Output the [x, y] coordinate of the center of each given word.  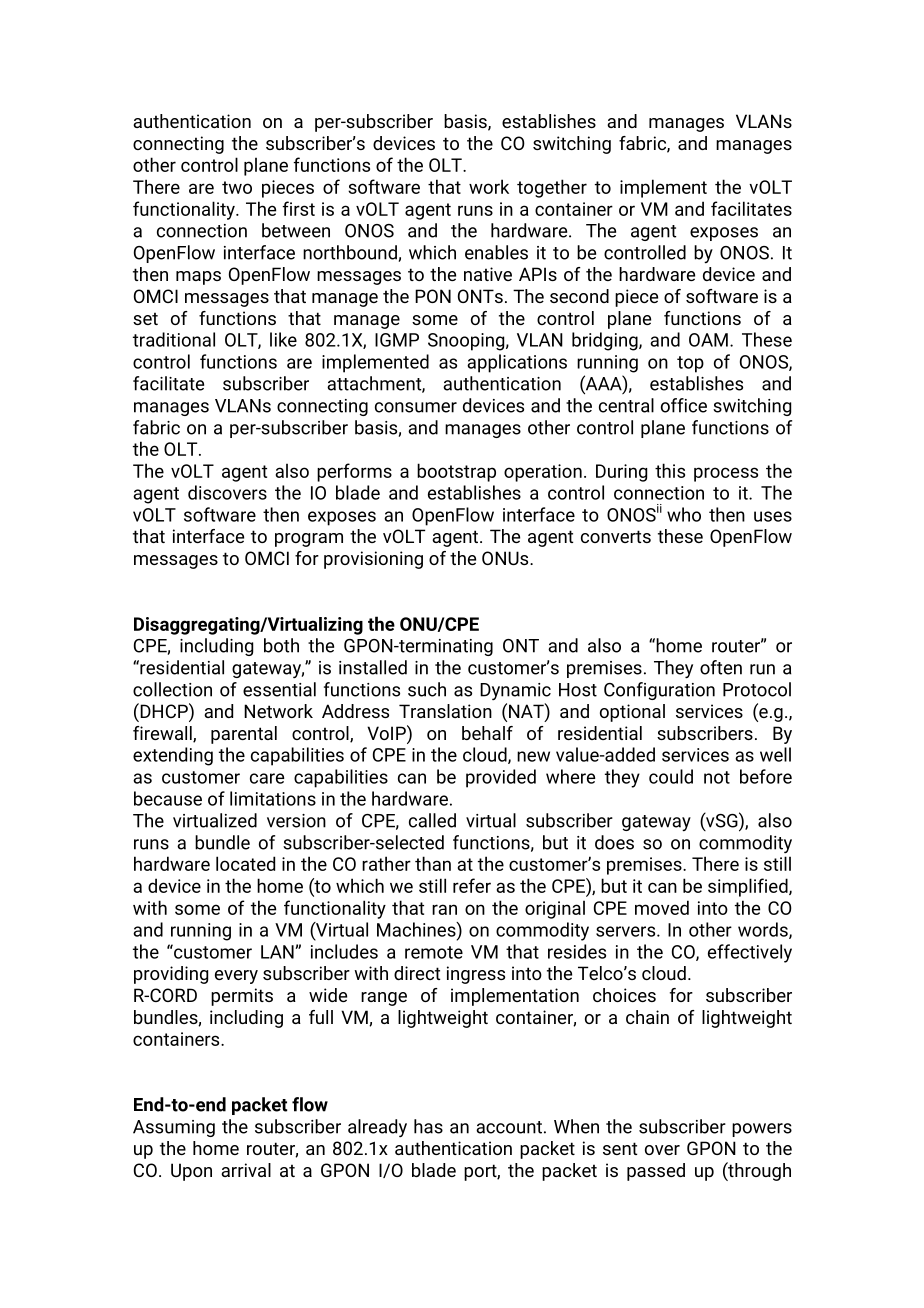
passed [656, 1172]
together [552, 188]
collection [172, 689]
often [721, 667]
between [296, 230]
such [427, 689]
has [428, 1126]
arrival [246, 1170]
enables [496, 252]
